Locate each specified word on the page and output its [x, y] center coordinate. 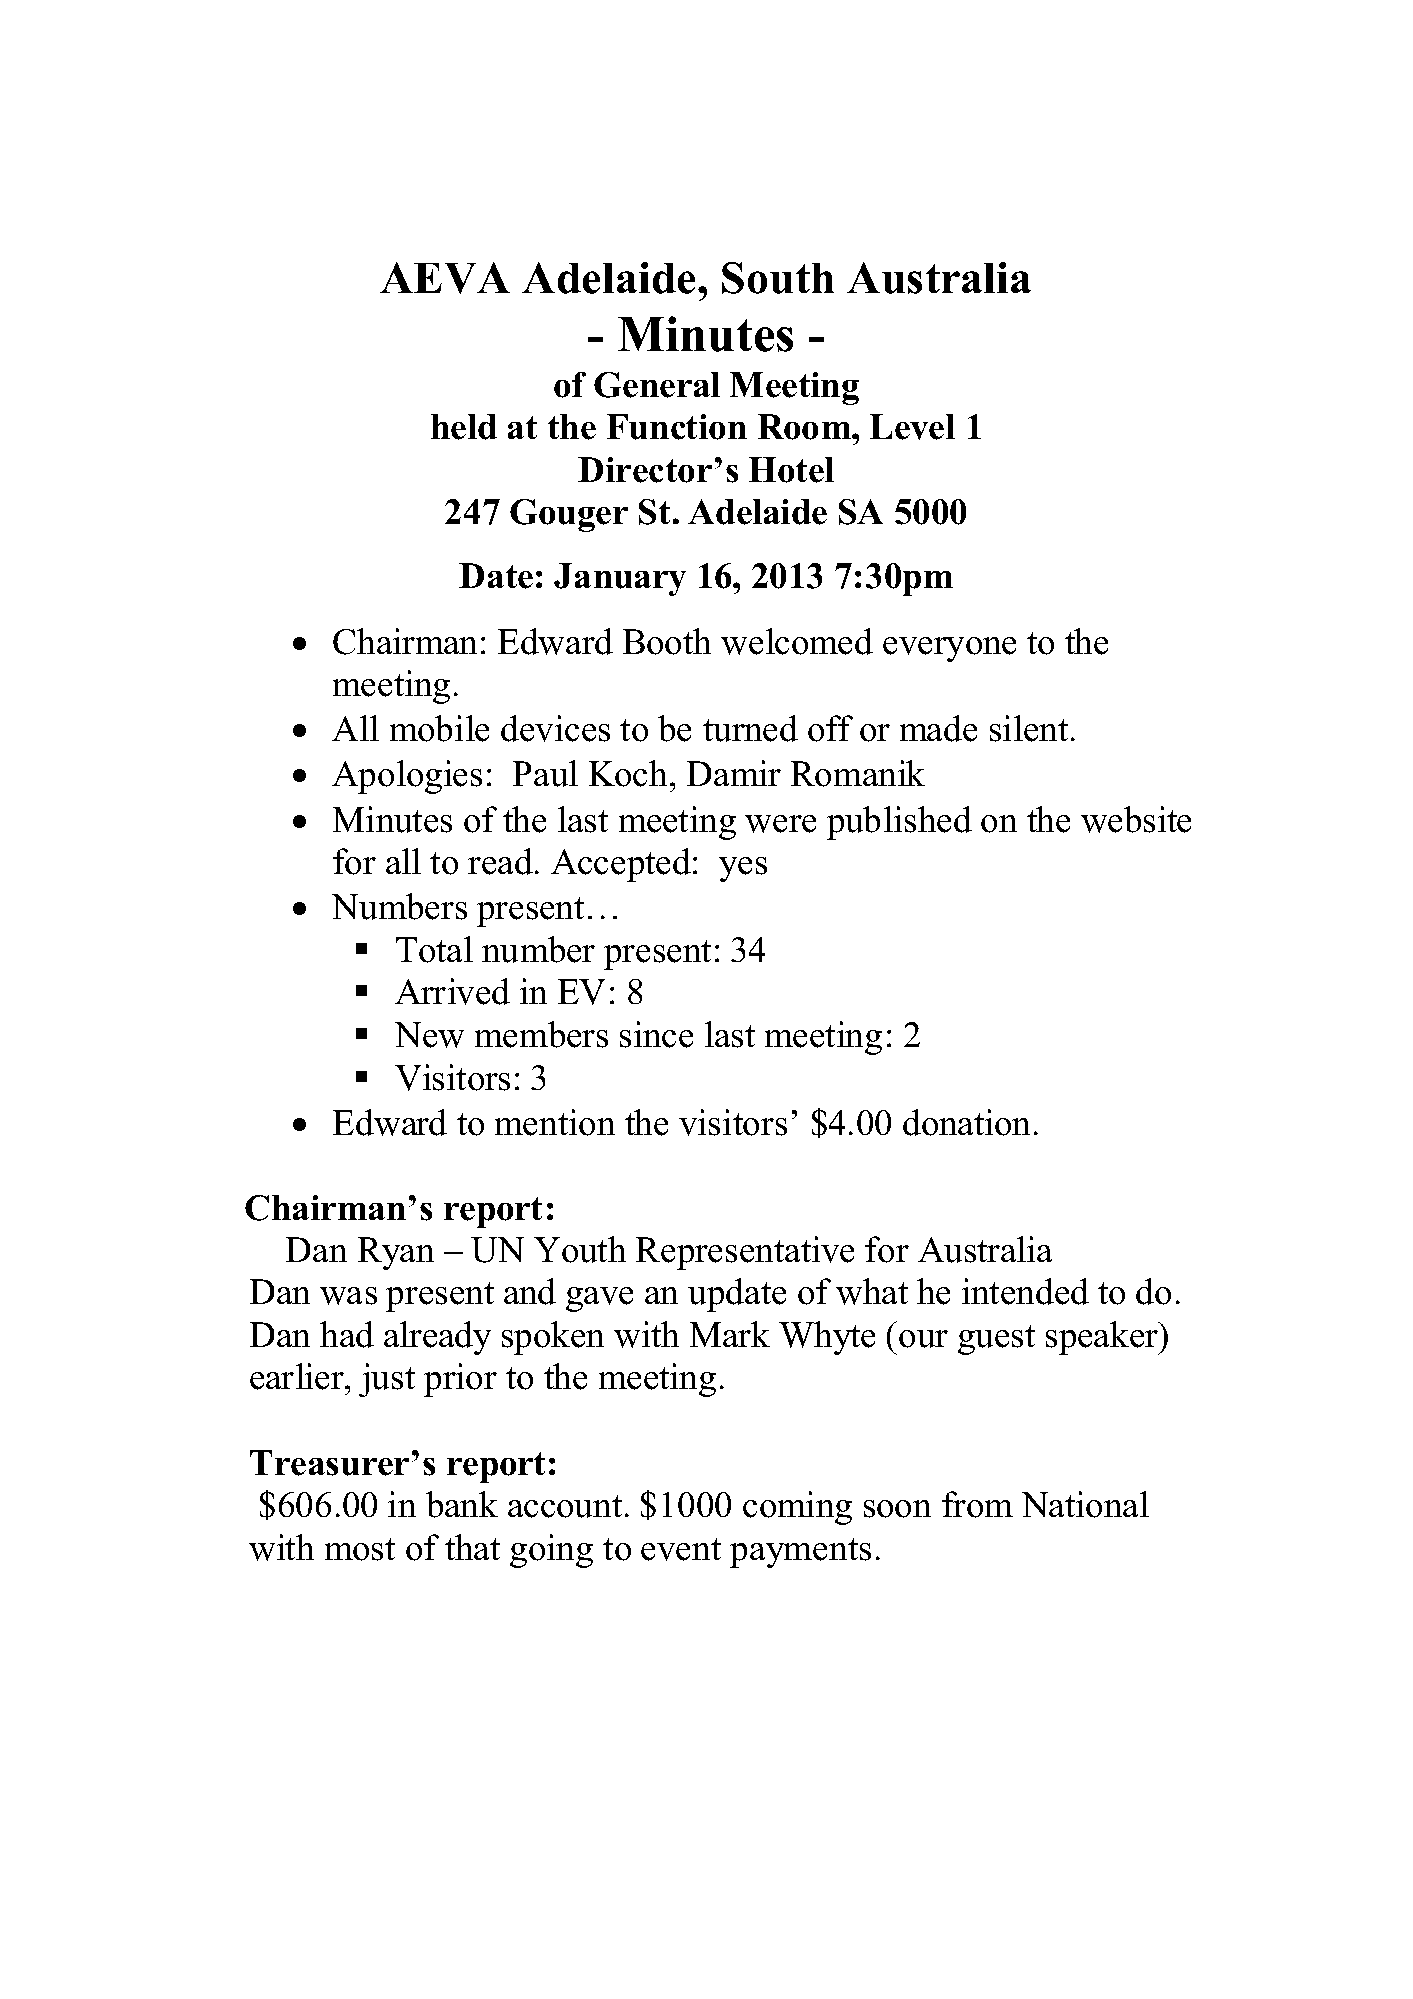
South [778, 278]
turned [750, 728]
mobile [439, 728]
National [1085, 1504]
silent [1029, 728]
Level [912, 427]
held [464, 427]
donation [966, 1122]
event [681, 1549]
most [360, 1549]
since [656, 1034]
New [429, 1035]
